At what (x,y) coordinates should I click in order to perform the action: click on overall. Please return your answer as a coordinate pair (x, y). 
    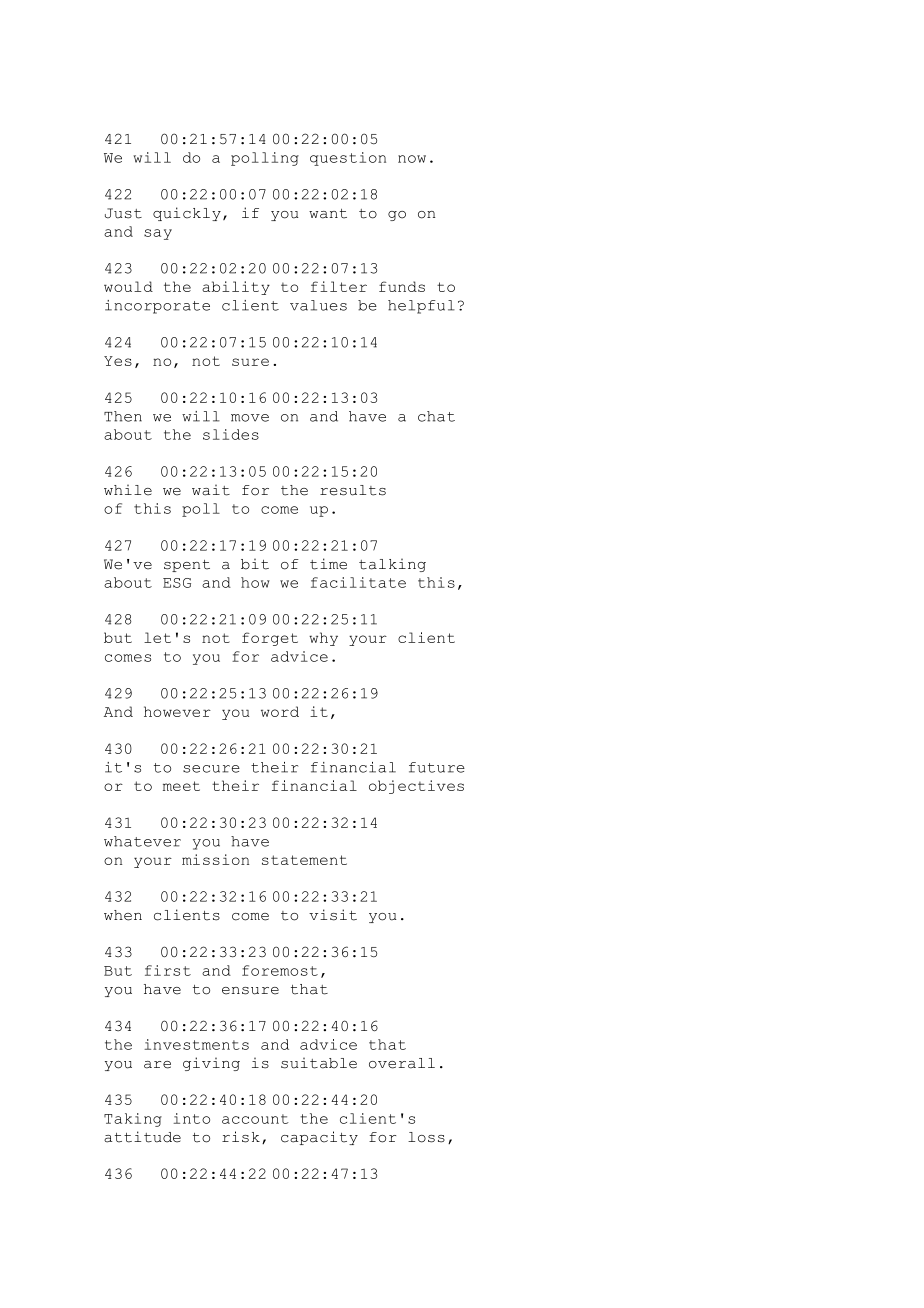
    Looking at the image, I should click on (402, 1063).
